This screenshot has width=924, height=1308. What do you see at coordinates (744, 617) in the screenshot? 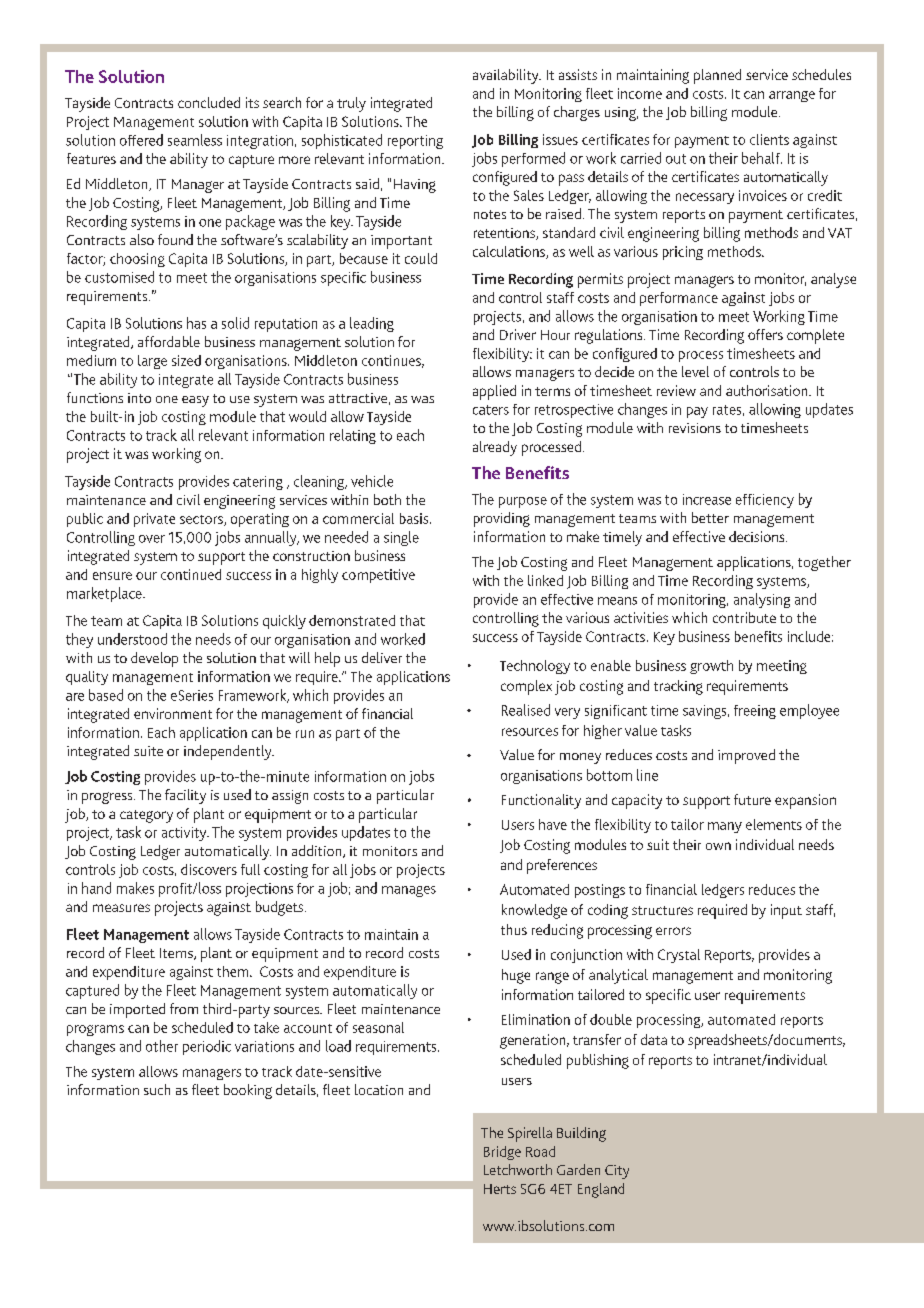
I see `contribute` at bounding box center [744, 617].
